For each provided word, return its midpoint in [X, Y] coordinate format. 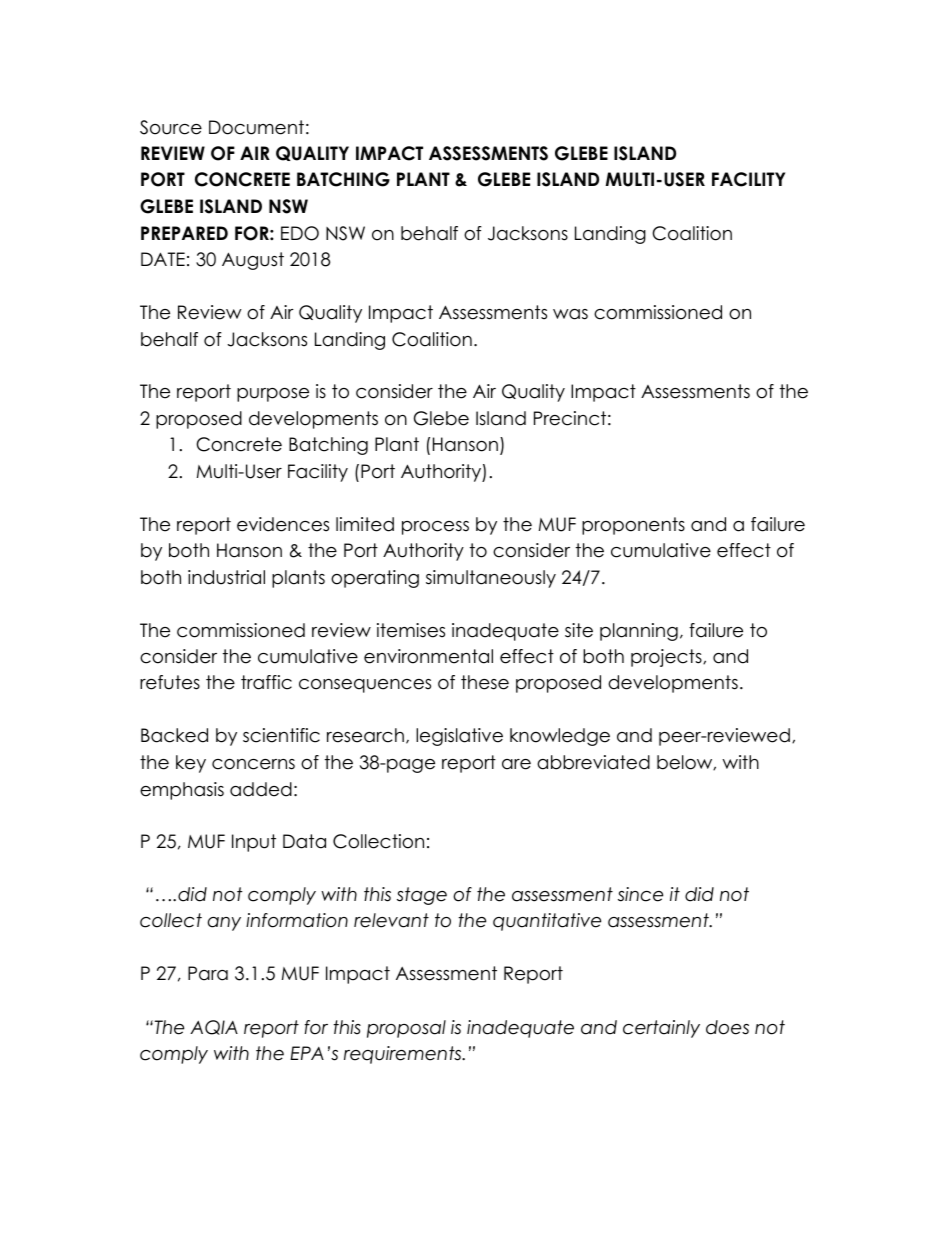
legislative [459, 737]
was [570, 314]
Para [208, 973]
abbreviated [593, 762]
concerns [253, 764]
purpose [273, 395]
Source [171, 127]
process [435, 528]
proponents [633, 526]
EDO [300, 233]
